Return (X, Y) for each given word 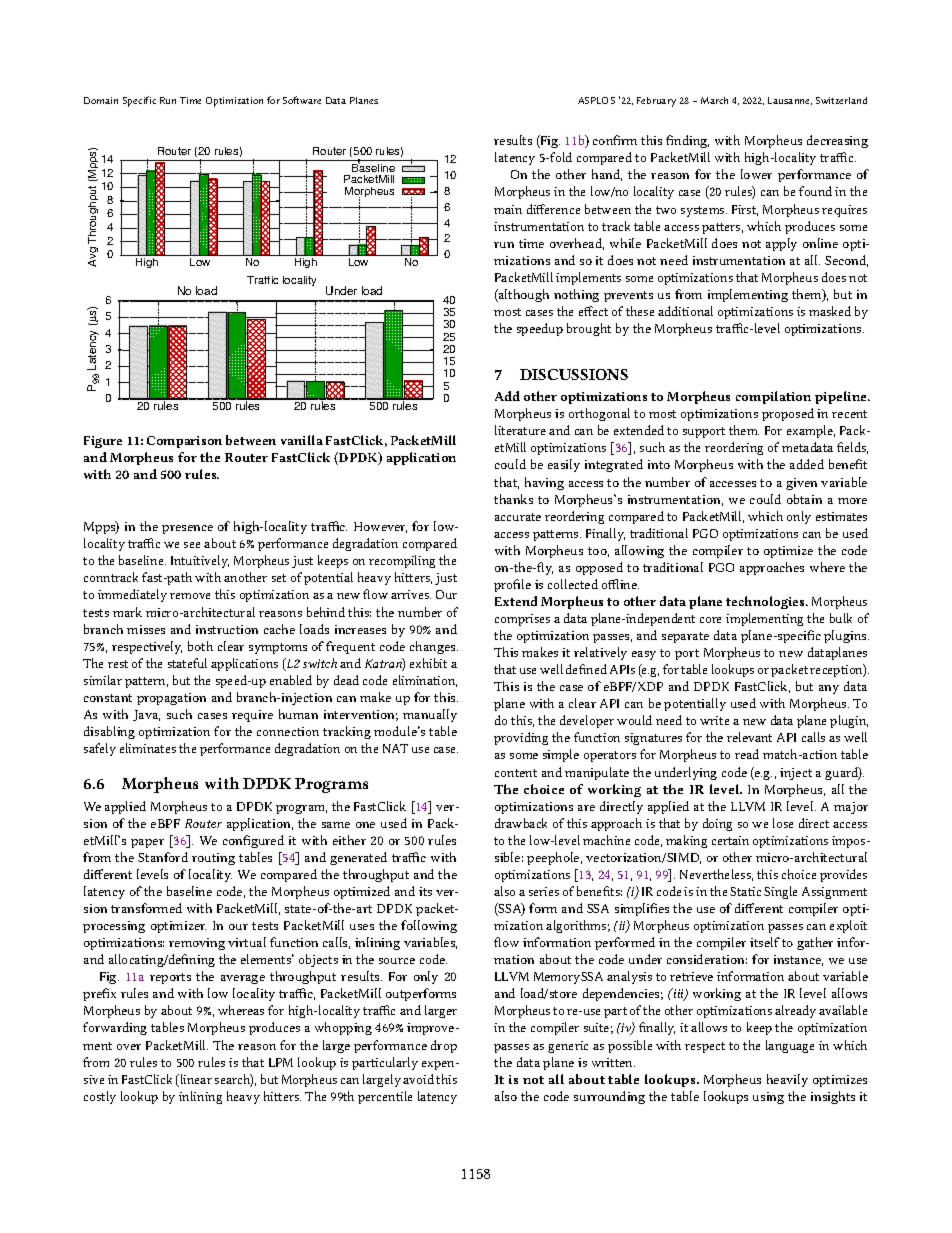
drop (444, 1046)
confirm (615, 140)
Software (302, 100)
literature (520, 430)
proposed (788, 414)
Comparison (184, 442)
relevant (749, 737)
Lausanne (790, 101)
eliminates (148, 748)
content (516, 773)
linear (195, 1080)
